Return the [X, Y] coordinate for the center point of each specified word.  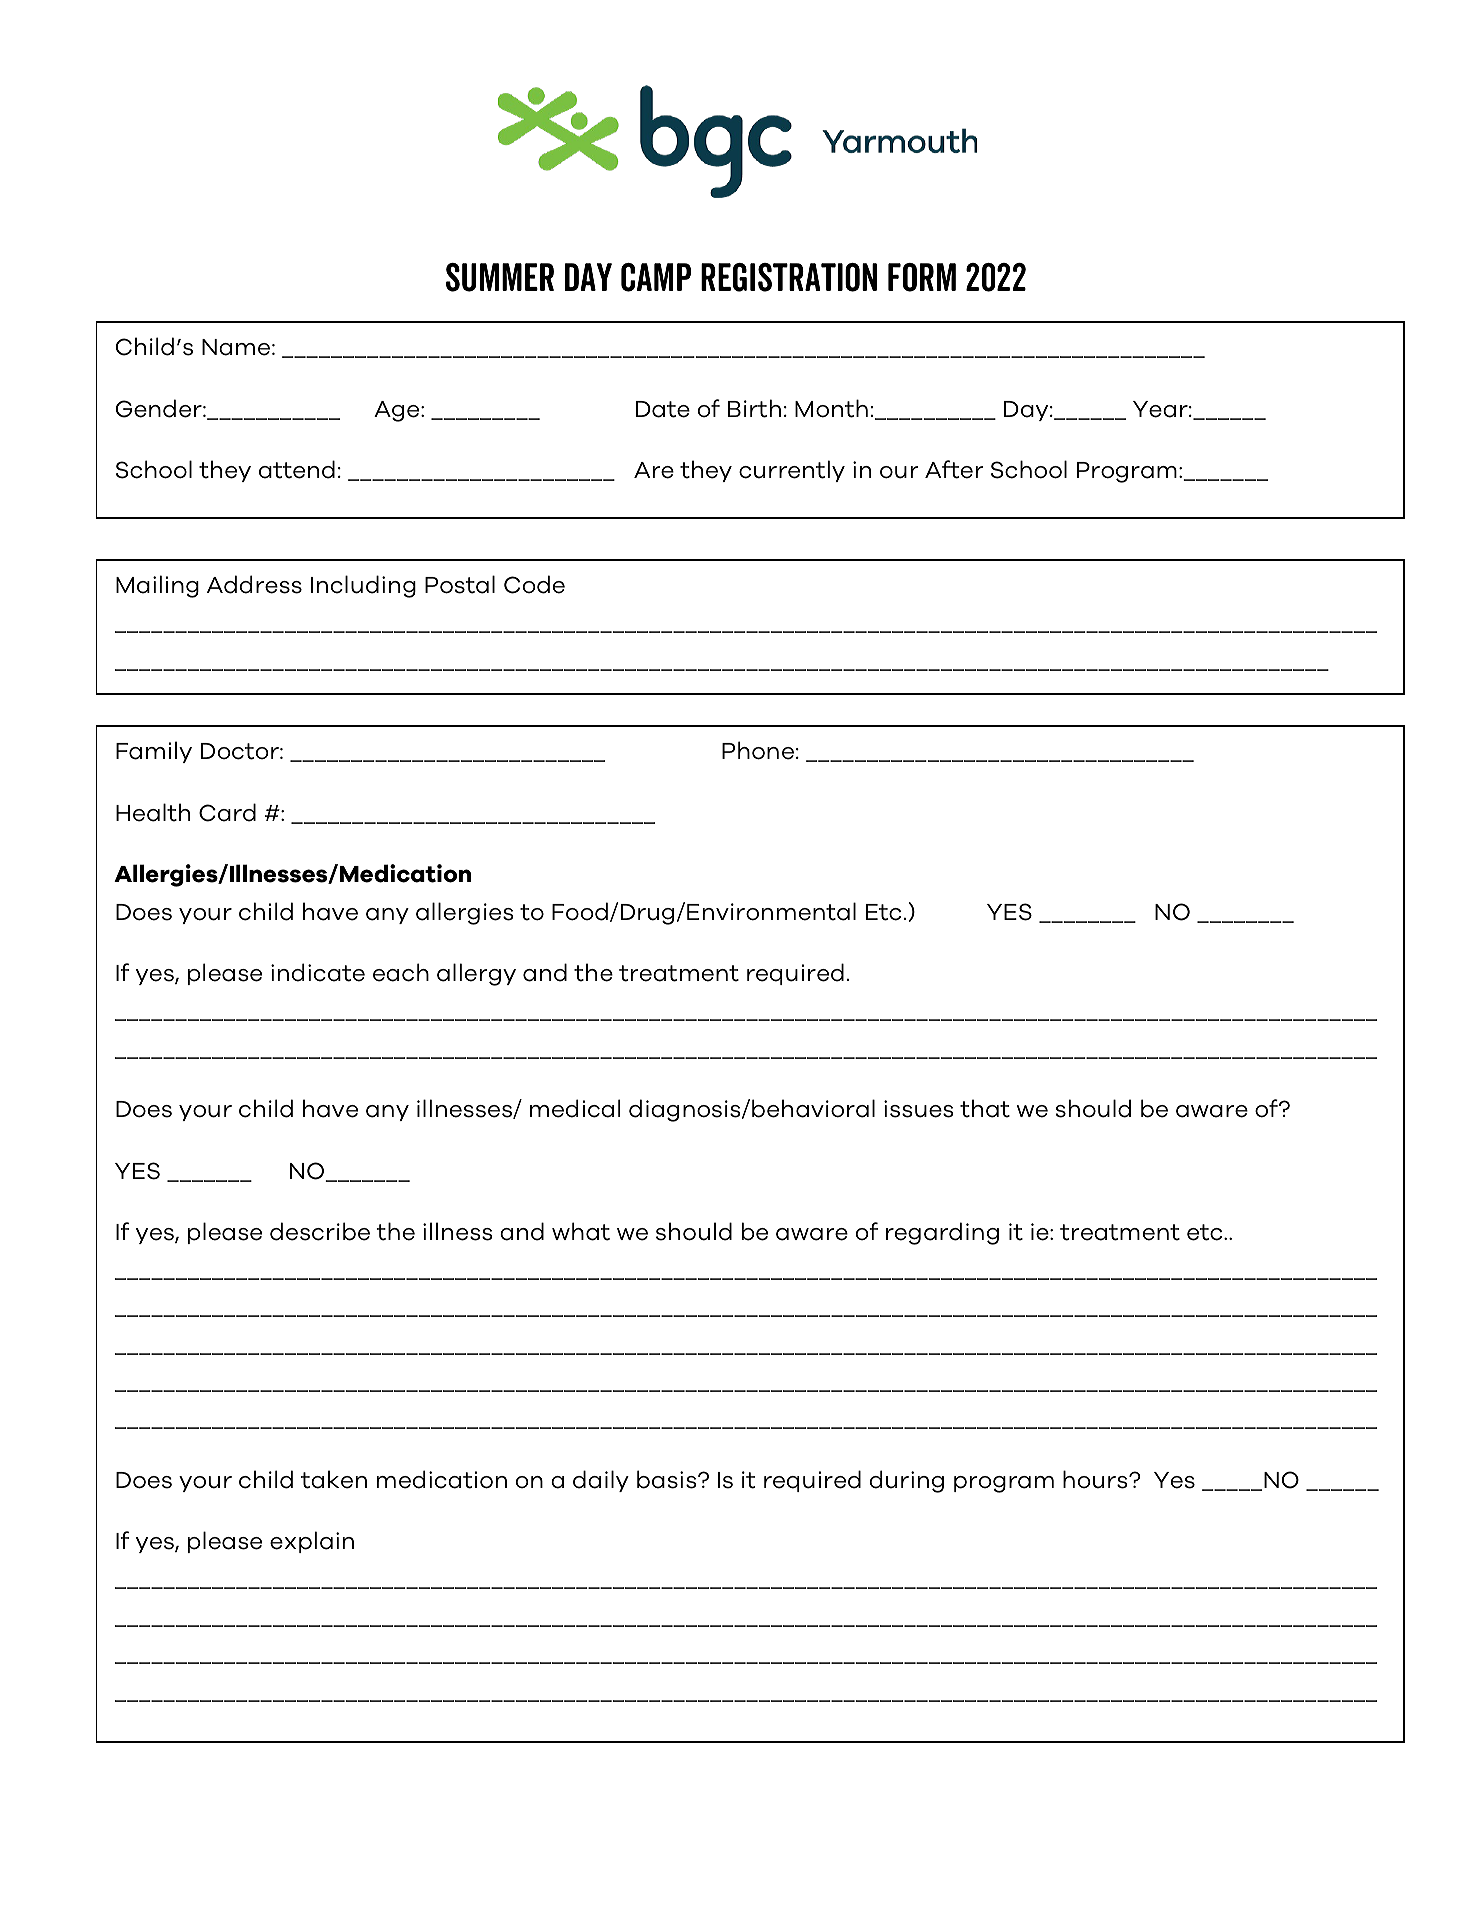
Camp [656, 277]
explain [312, 1542]
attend [297, 469]
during [907, 1481]
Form [922, 277]
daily [601, 1481]
